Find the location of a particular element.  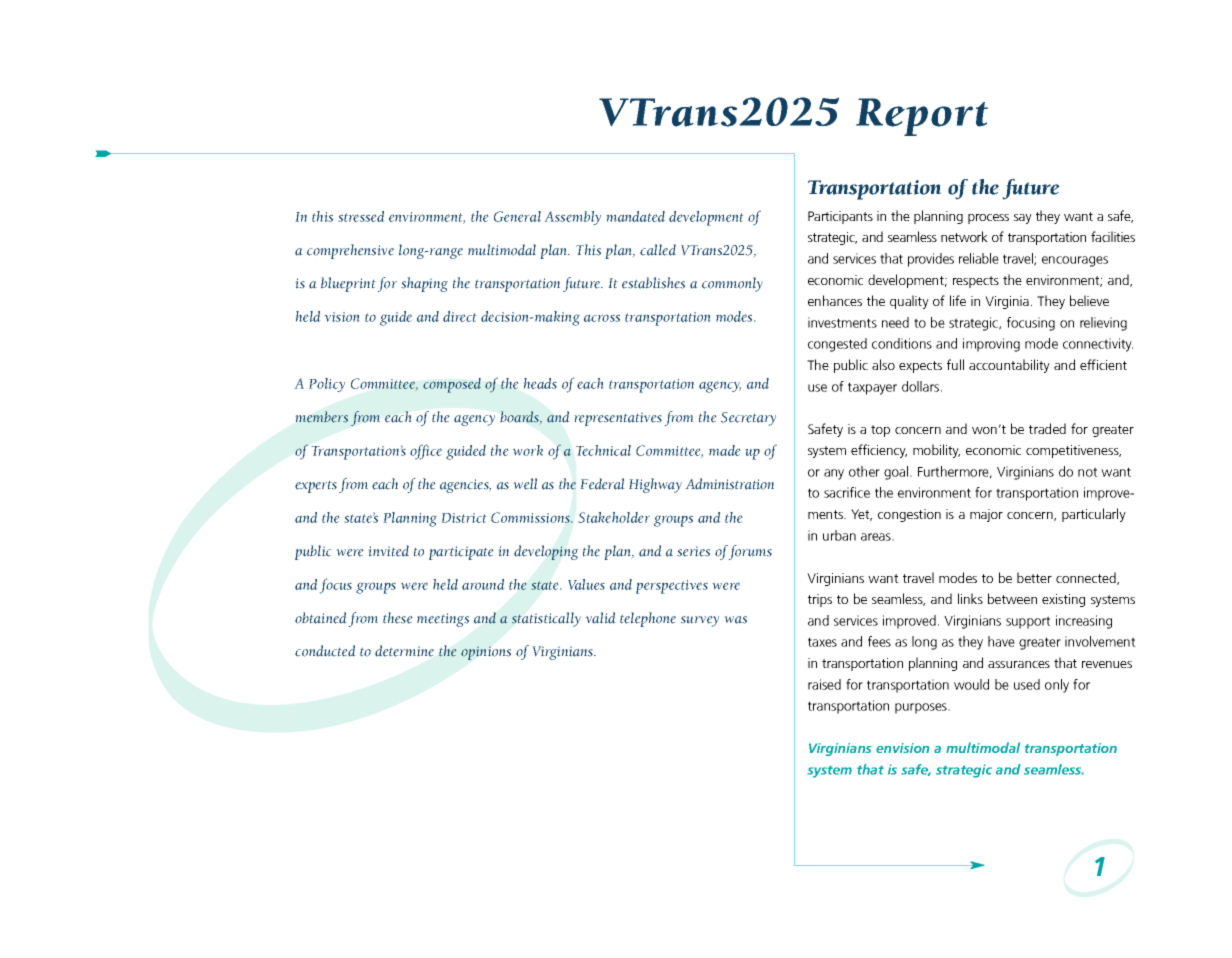

raised is located at coordinates (824, 684).
